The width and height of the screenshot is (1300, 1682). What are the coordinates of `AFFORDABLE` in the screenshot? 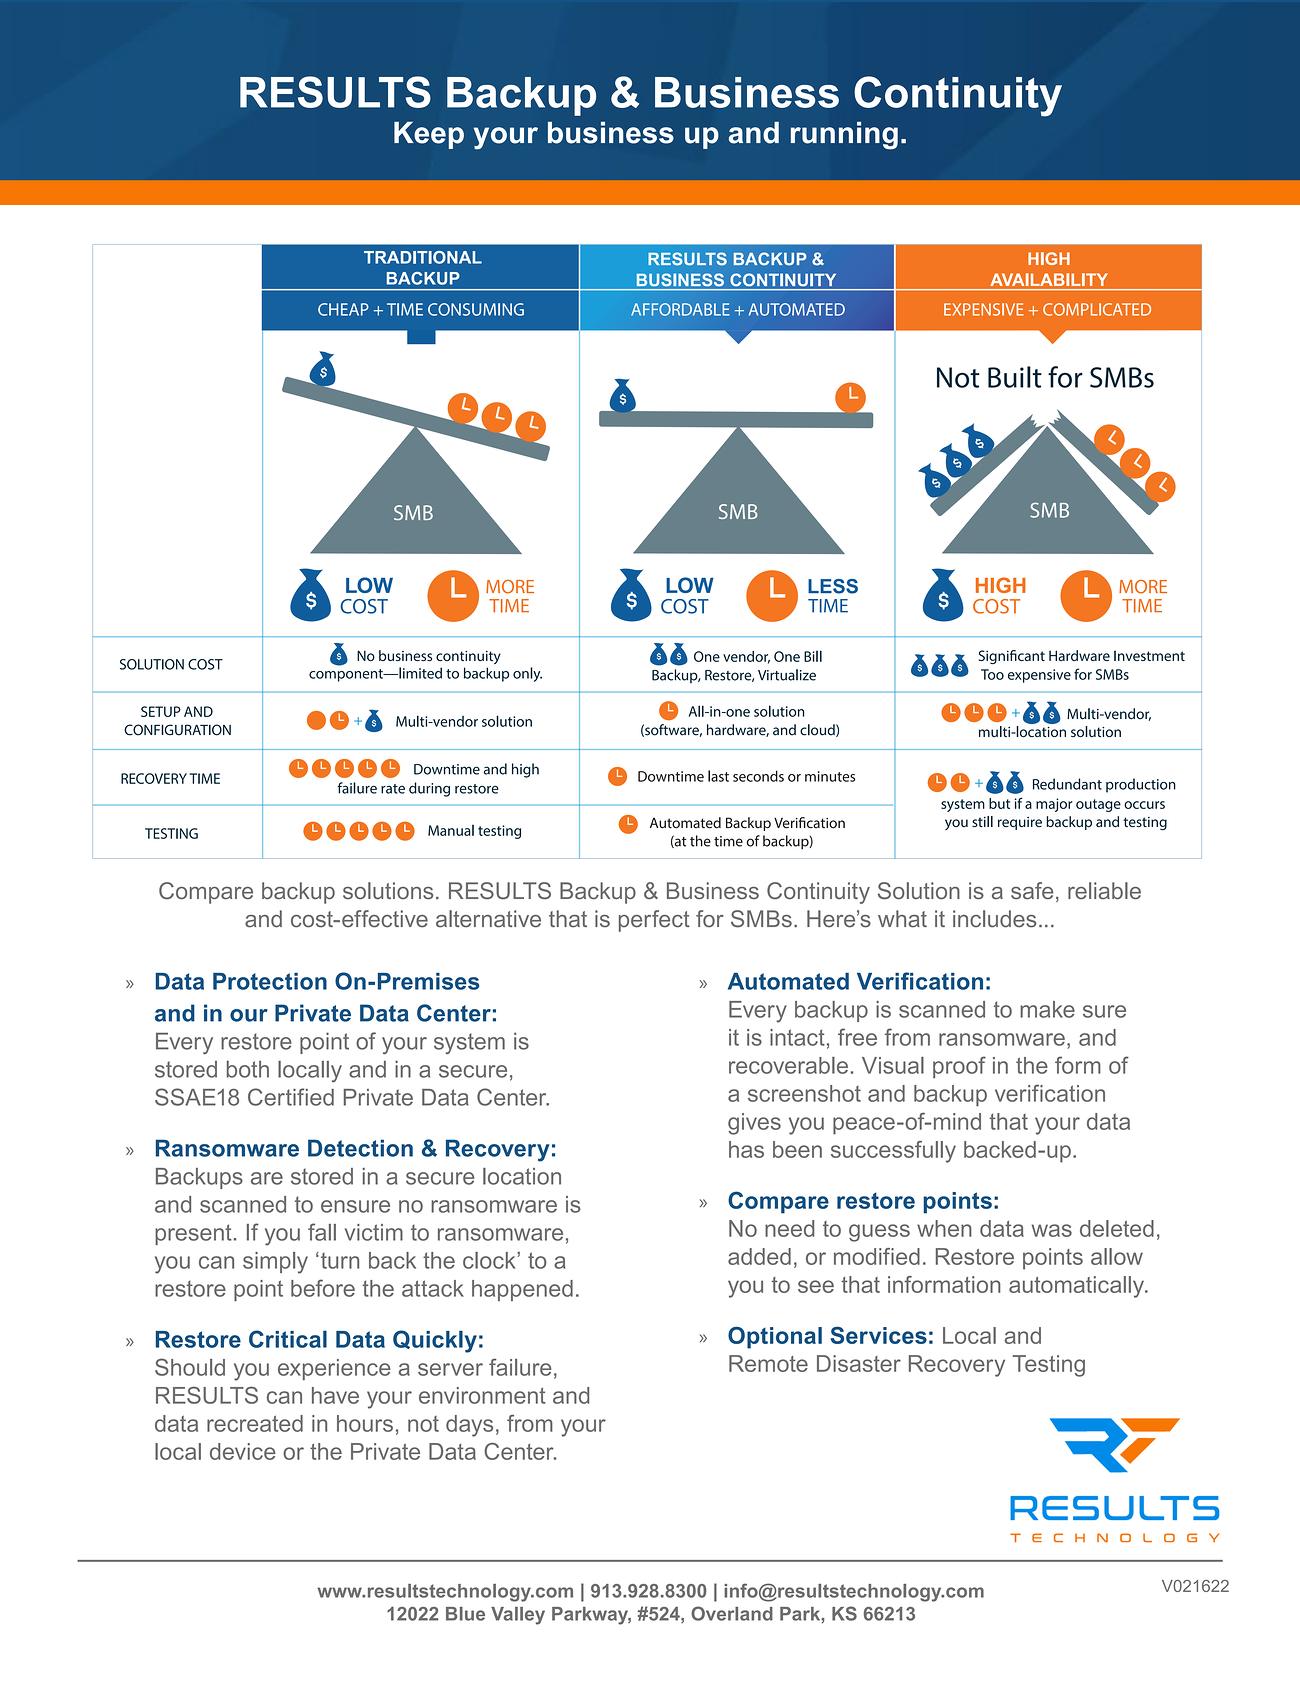 It's located at (680, 309).
